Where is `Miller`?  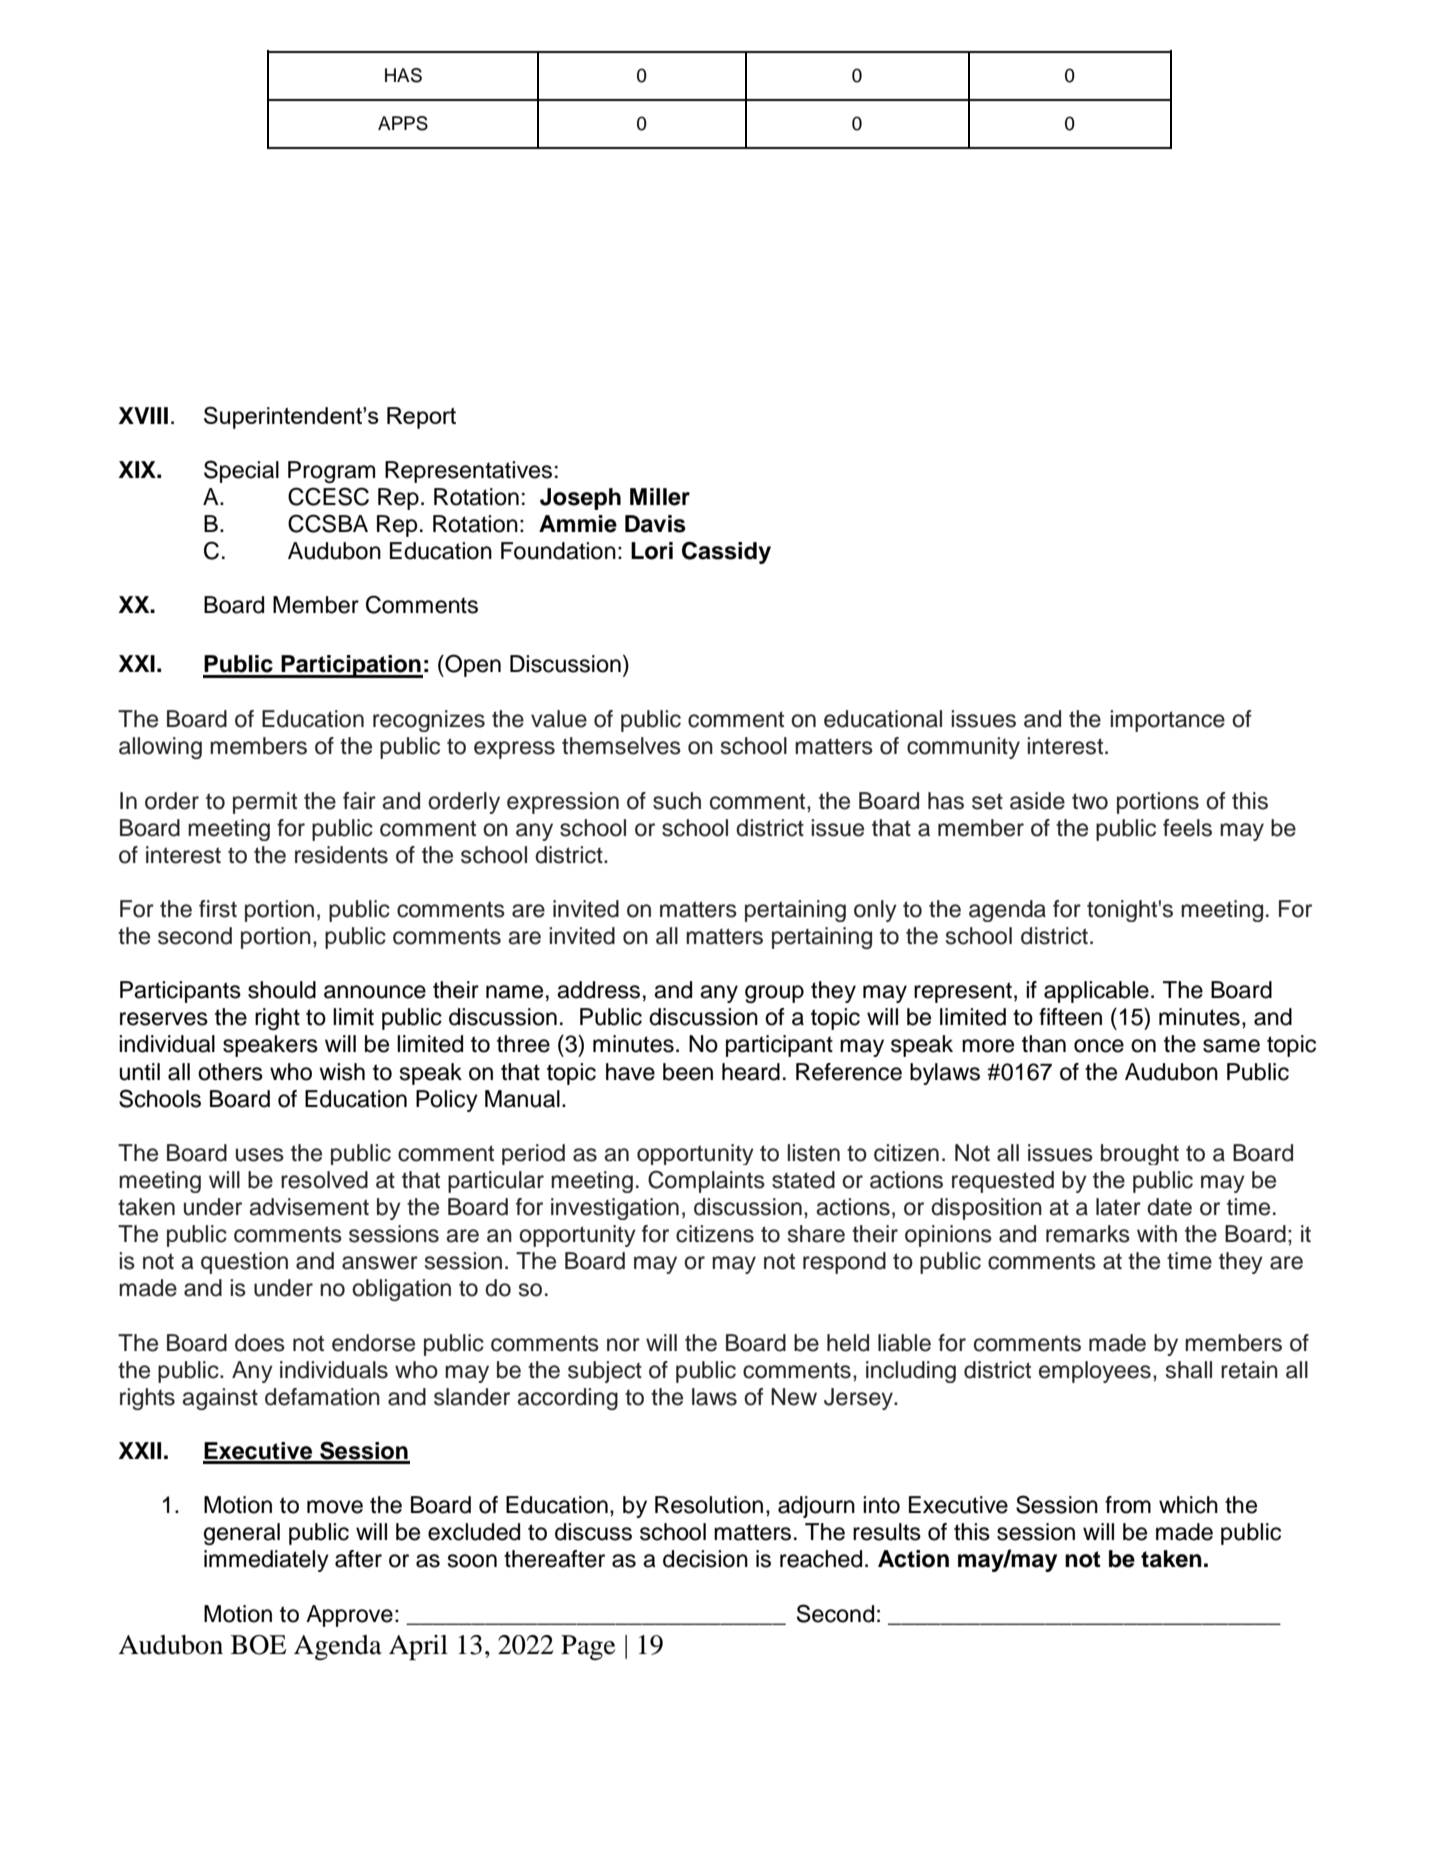
Miller is located at coordinates (660, 497).
